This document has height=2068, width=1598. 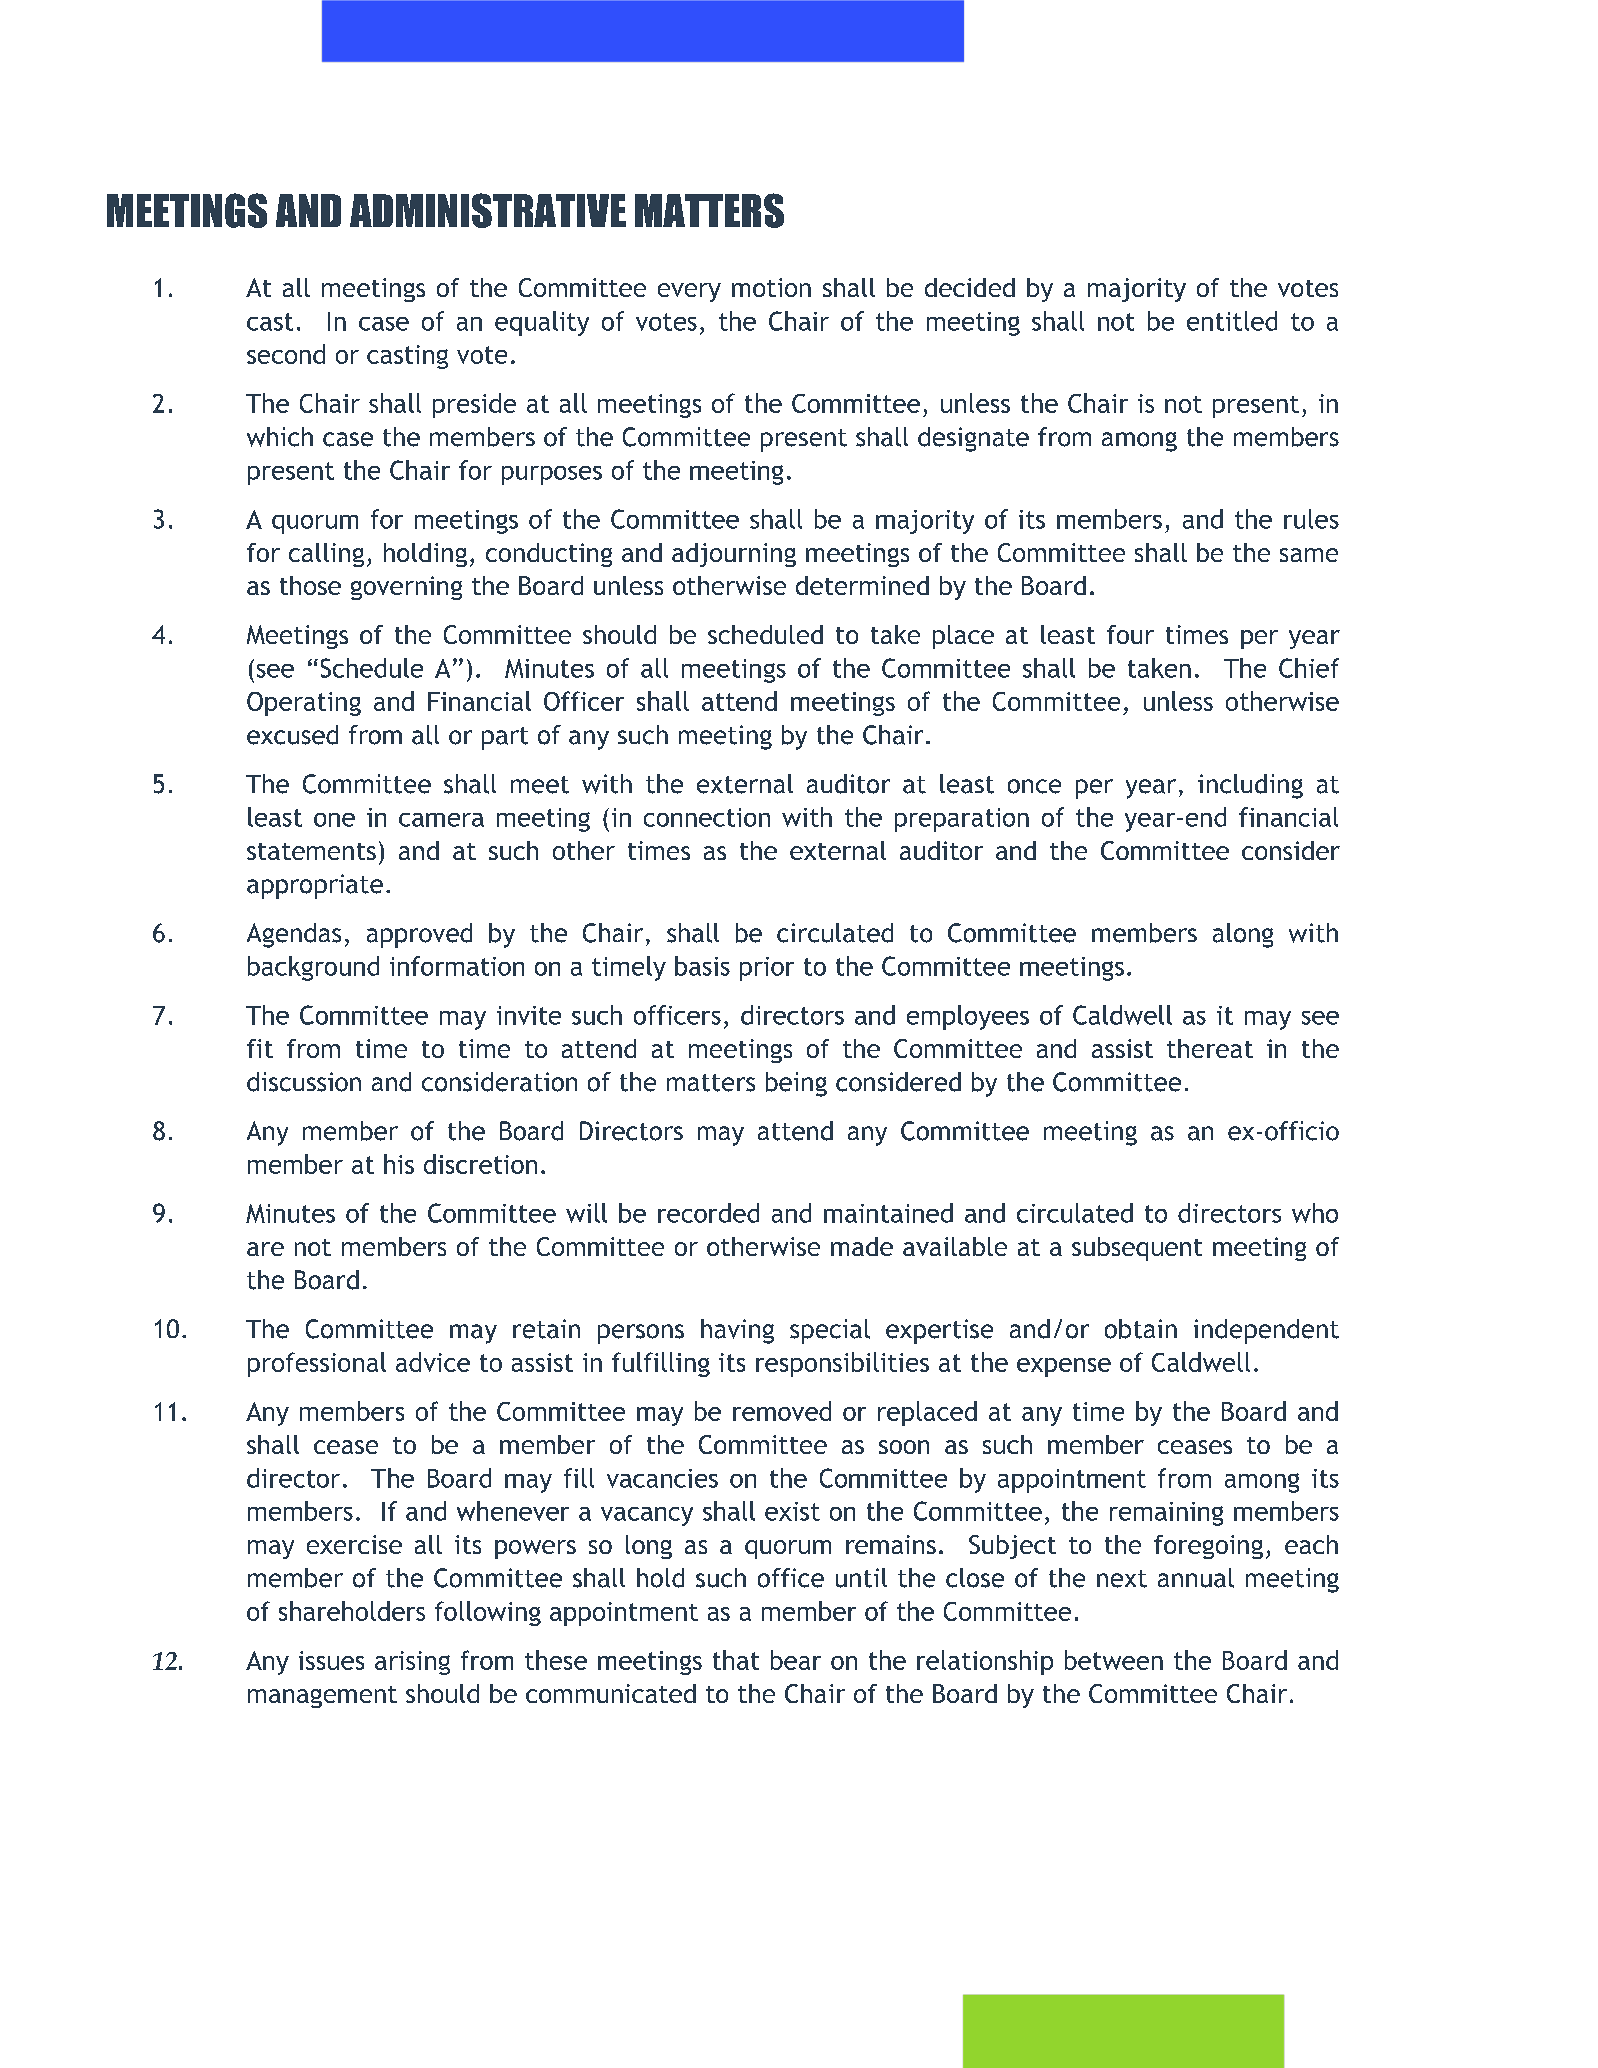 I want to click on entitled, so click(x=1232, y=321).
